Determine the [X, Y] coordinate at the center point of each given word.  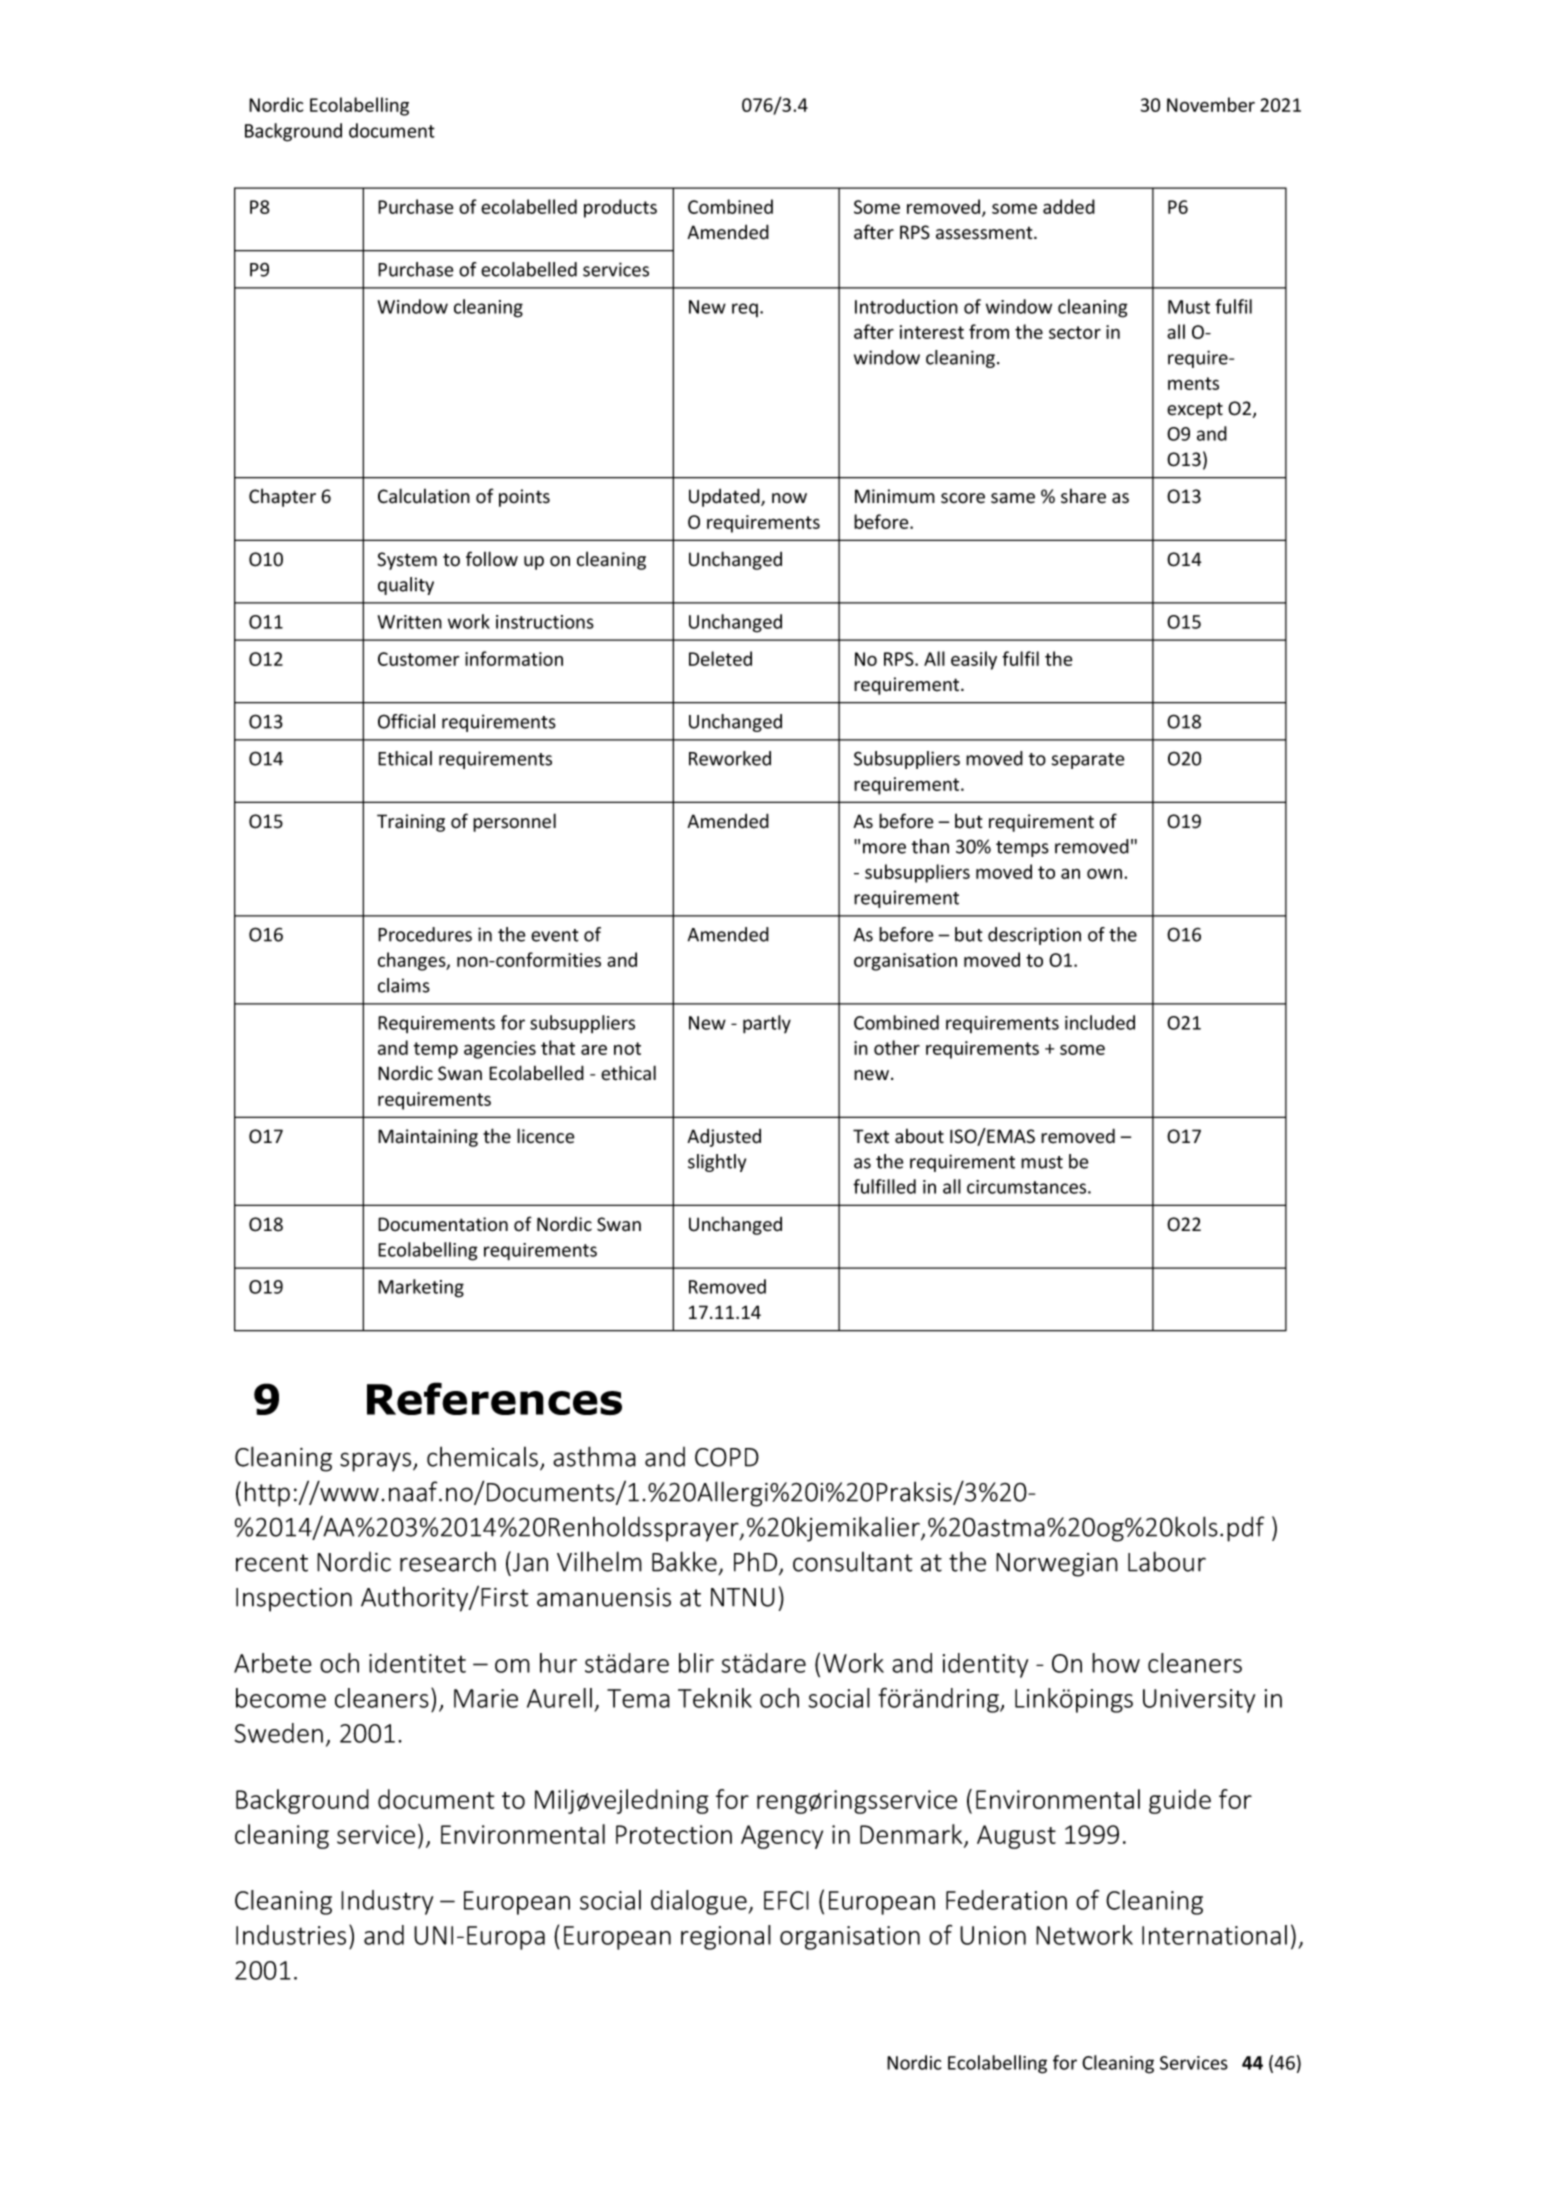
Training [411, 823]
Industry [387, 1902]
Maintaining [428, 1138]
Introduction [906, 306]
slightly [717, 1163]
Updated [725, 497]
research [448, 1562]
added [1069, 206]
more [884, 848]
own [1104, 873]
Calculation [424, 496]
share [1083, 496]
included [1100, 1022]
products [620, 208]
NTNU [743, 1597]
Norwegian [1057, 1565]
